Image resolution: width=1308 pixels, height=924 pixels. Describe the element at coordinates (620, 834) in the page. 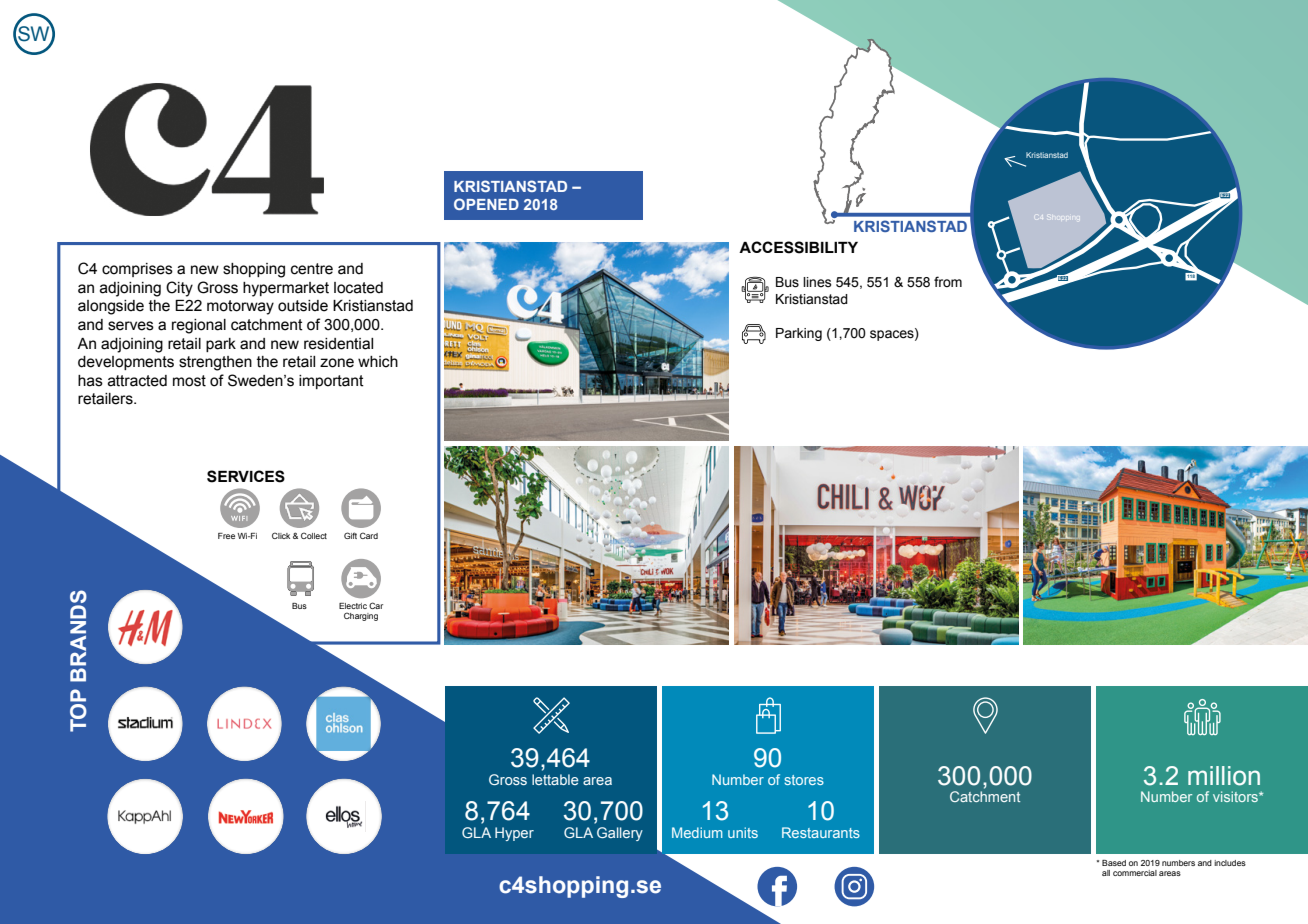

I see `Gallery` at that location.
